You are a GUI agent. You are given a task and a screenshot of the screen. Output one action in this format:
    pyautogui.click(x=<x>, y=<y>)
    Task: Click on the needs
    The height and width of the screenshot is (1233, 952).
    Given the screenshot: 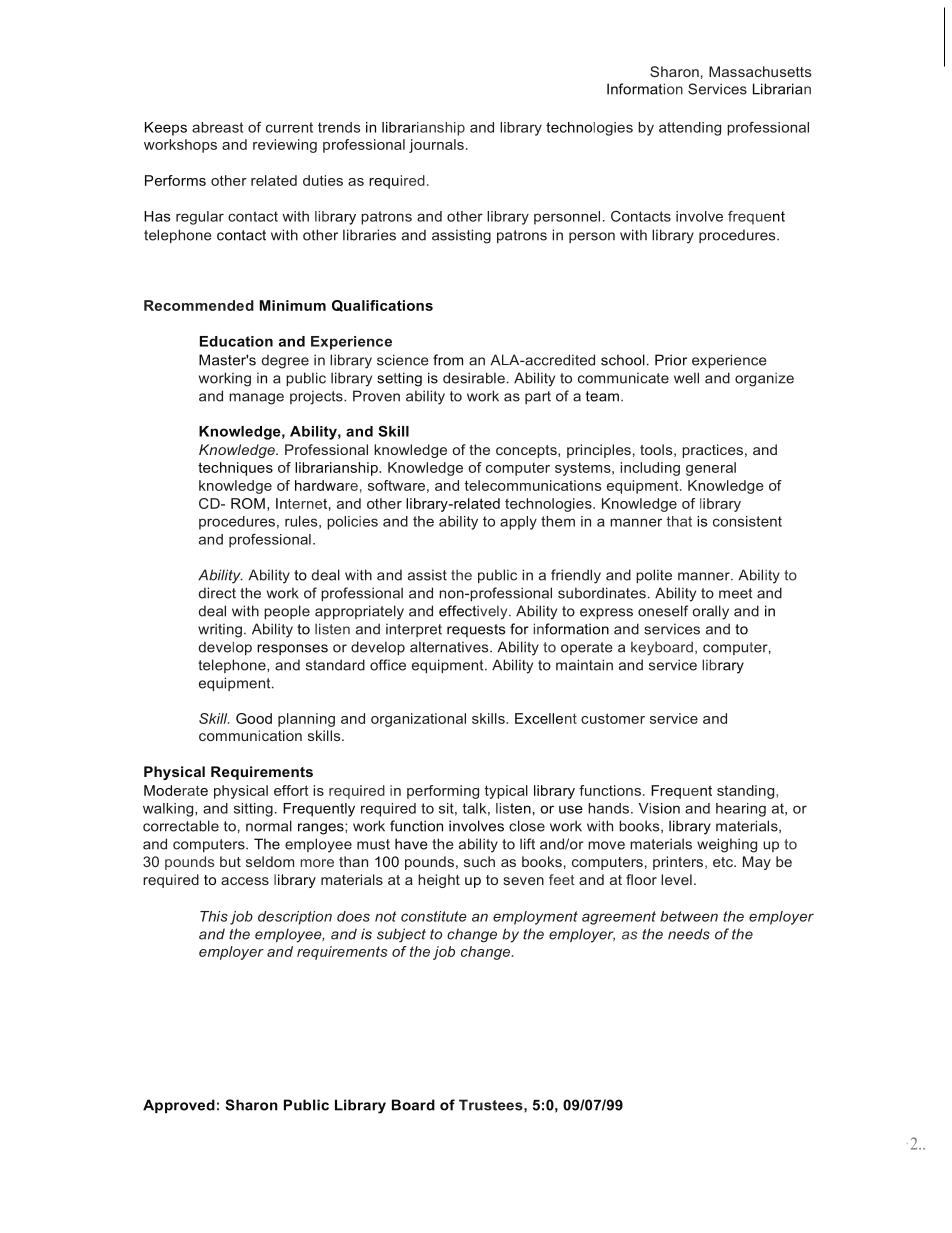 What is the action you would take?
    pyautogui.click(x=689, y=934)
